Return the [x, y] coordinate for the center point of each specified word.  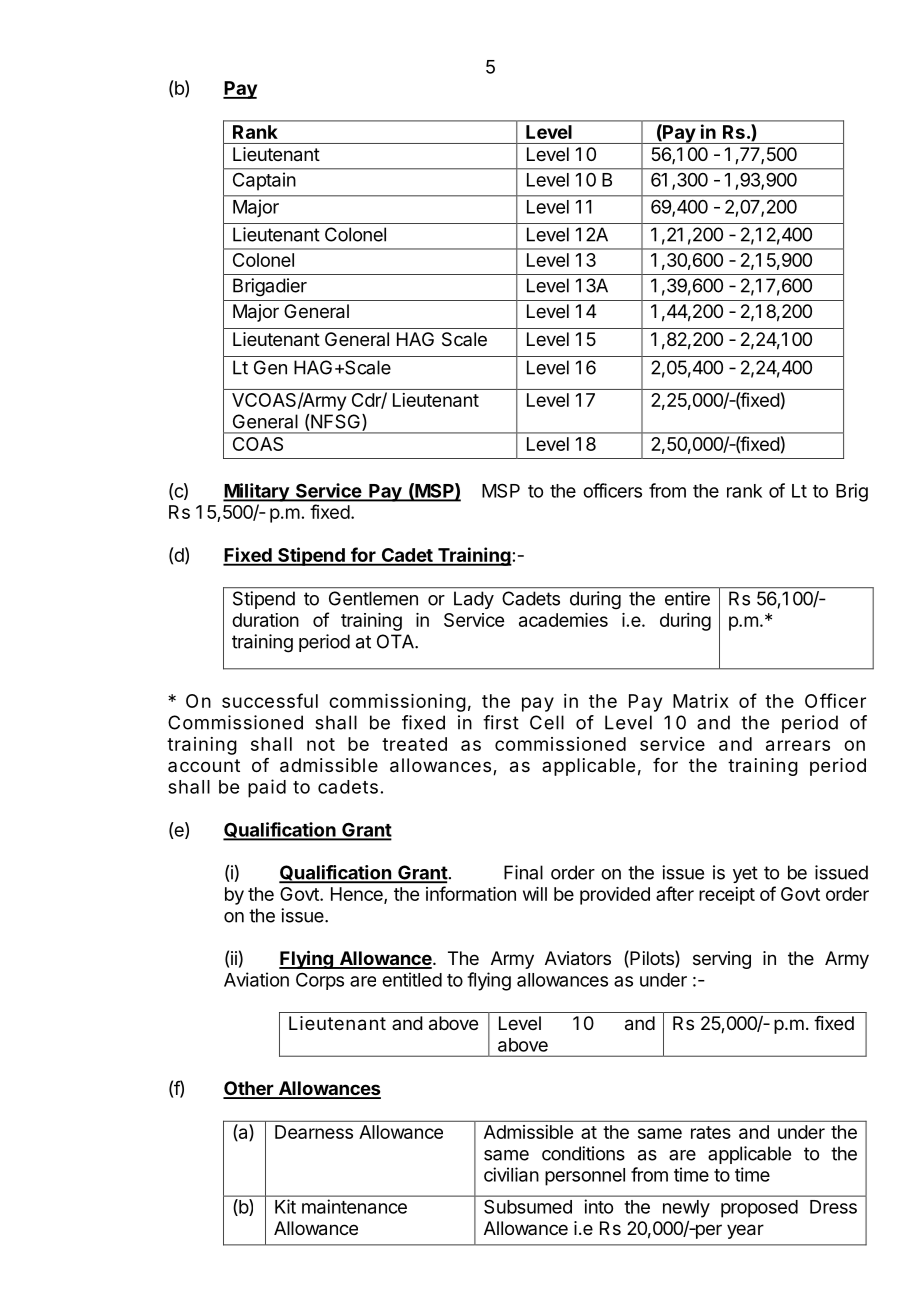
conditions [583, 1153]
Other [249, 1089]
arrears [798, 745]
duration [265, 620]
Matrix [701, 701]
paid [267, 788]
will [535, 894]
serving [722, 960]
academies [563, 620]
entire [687, 598]
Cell [547, 722]
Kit [285, 1206]
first [501, 722]
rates [711, 1132]
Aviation [256, 979]
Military [257, 492]
